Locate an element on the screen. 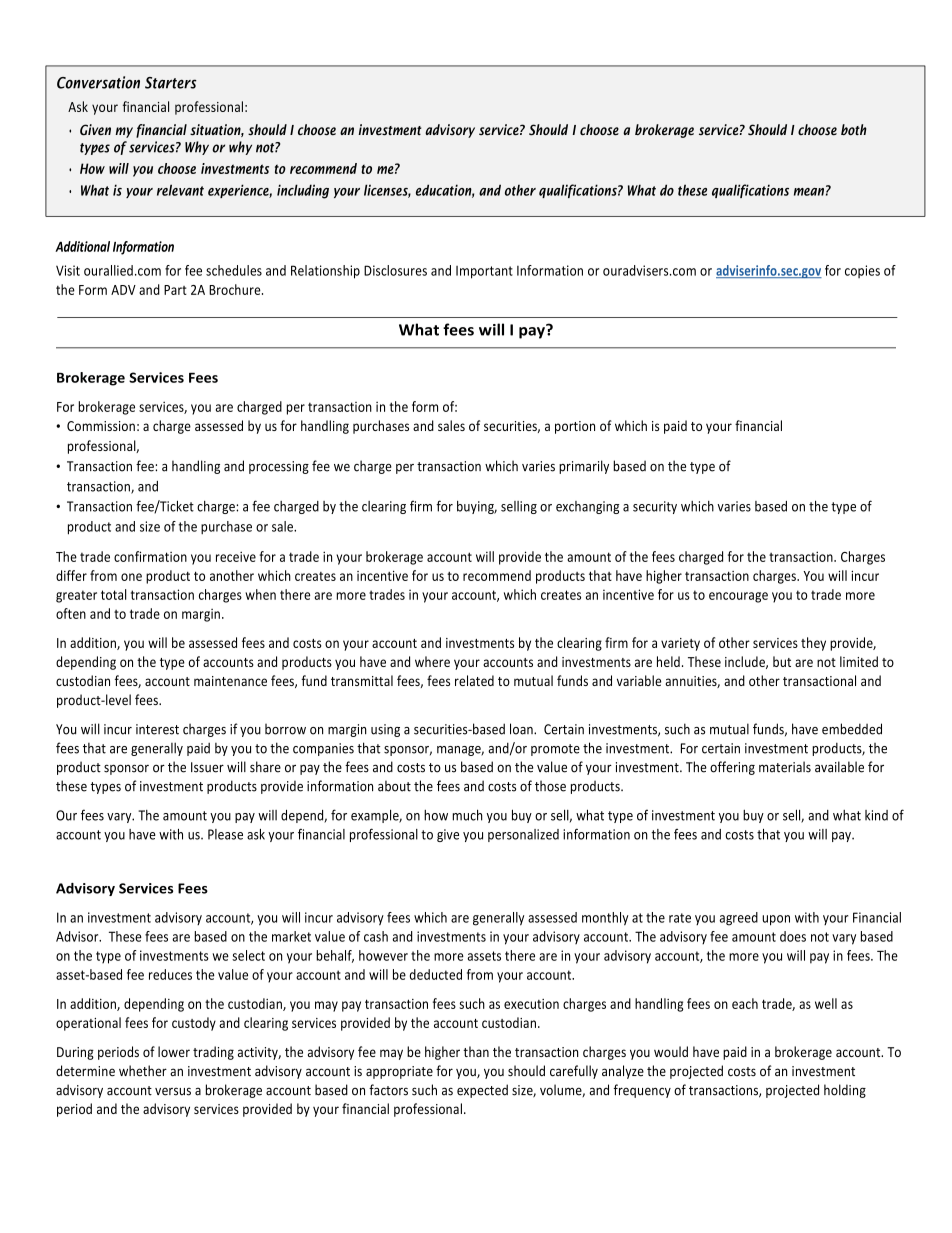  than is located at coordinates (476, 1051).
